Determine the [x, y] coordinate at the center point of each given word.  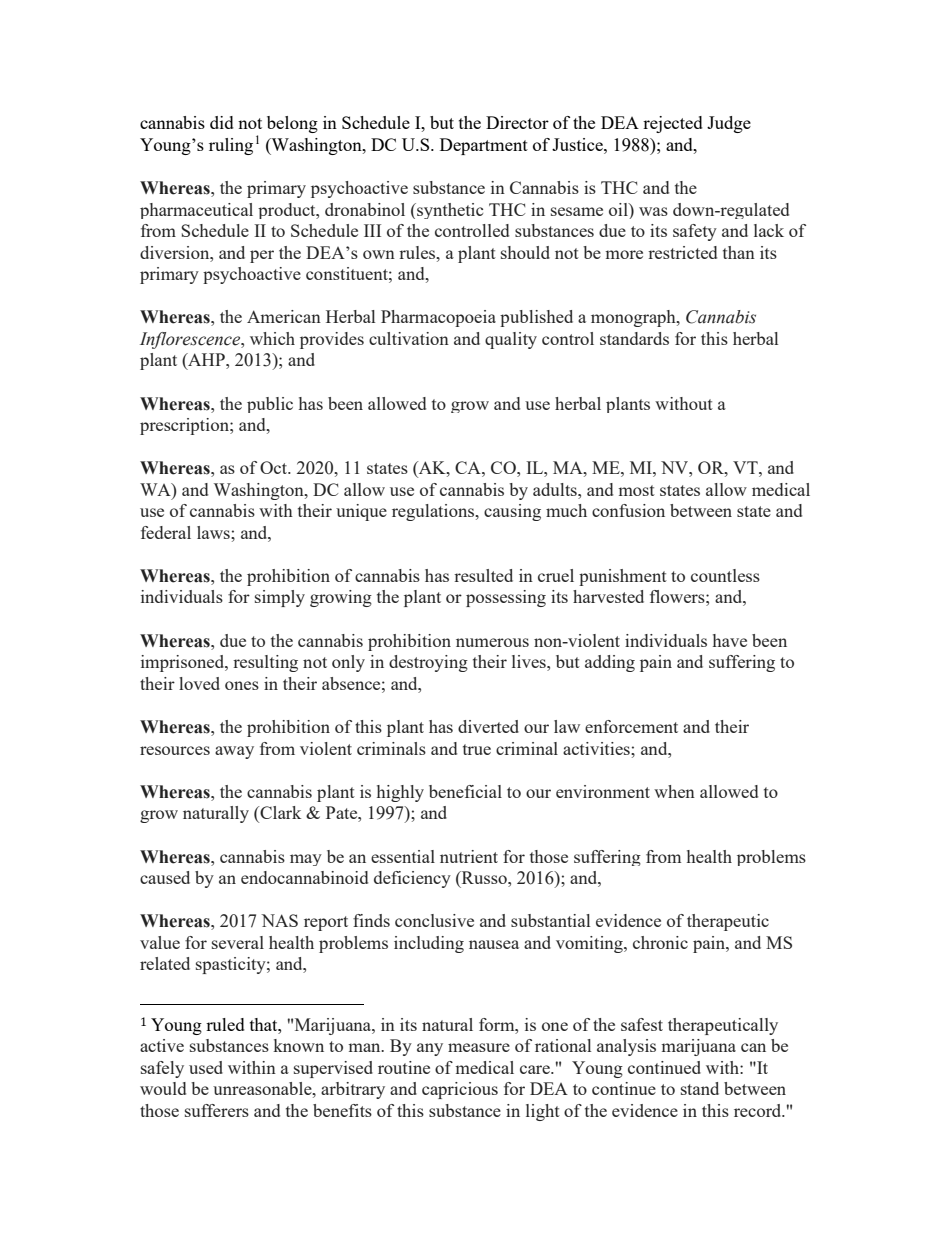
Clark [279, 814]
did [222, 122]
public [270, 405]
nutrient [469, 856]
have [730, 640]
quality [511, 340]
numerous [492, 642]
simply [280, 598]
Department [484, 146]
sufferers [217, 1110]
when [674, 791]
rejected [673, 124]
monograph [634, 318]
